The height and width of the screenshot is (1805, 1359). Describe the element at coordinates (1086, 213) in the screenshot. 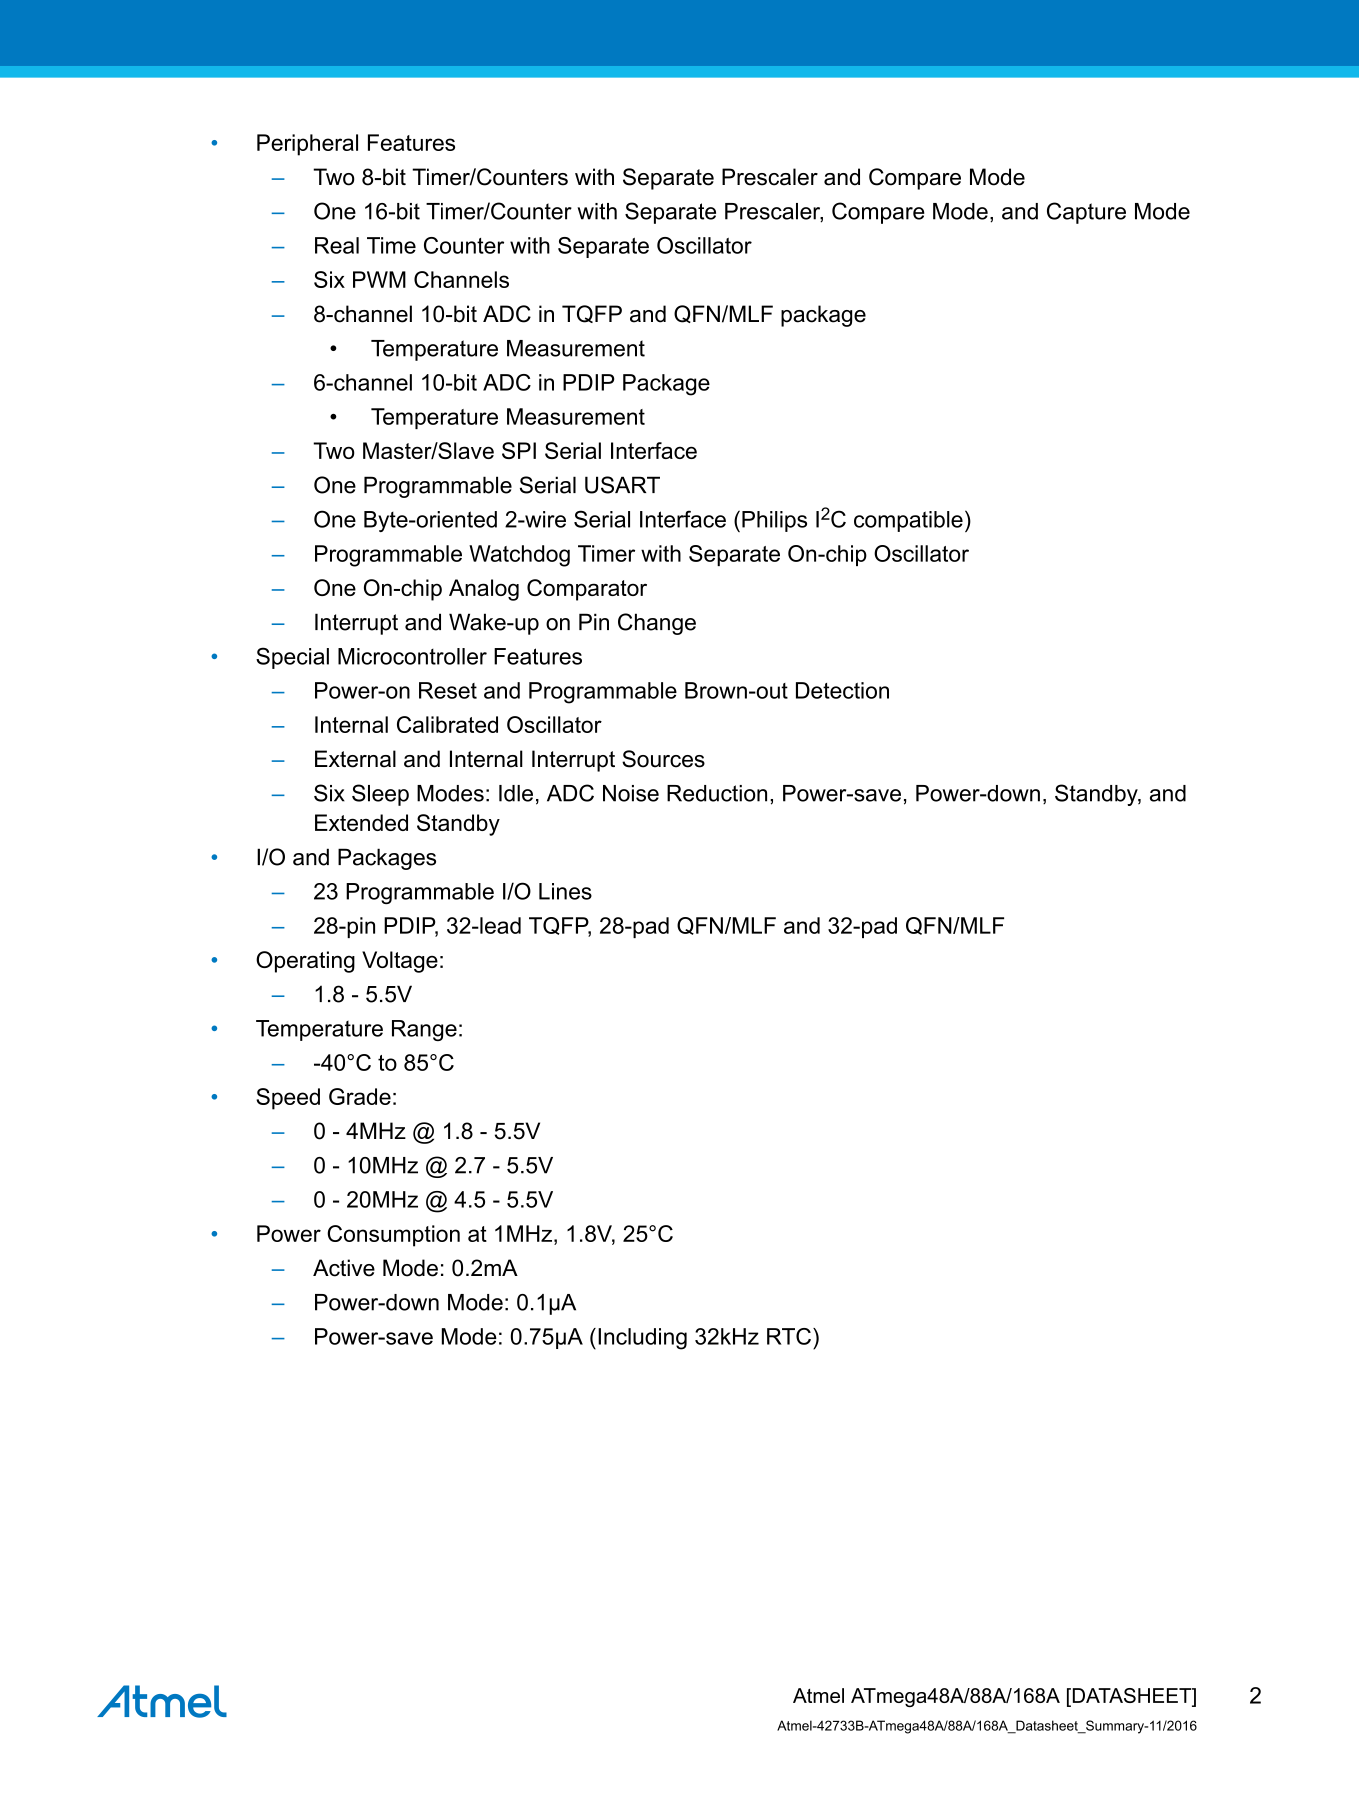

I see `Capture` at that location.
